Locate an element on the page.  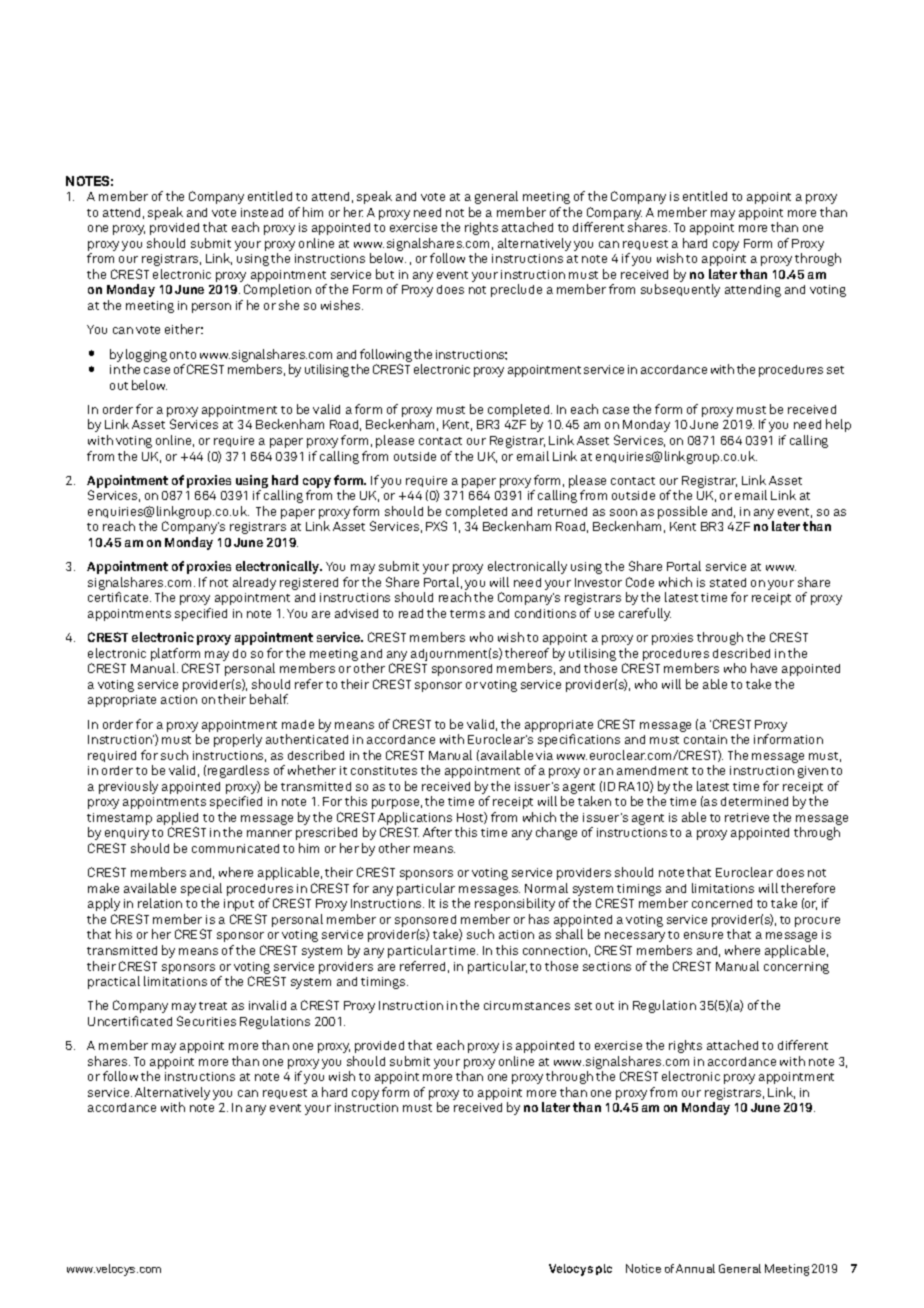
registered is located at coordinates (309, 584).
